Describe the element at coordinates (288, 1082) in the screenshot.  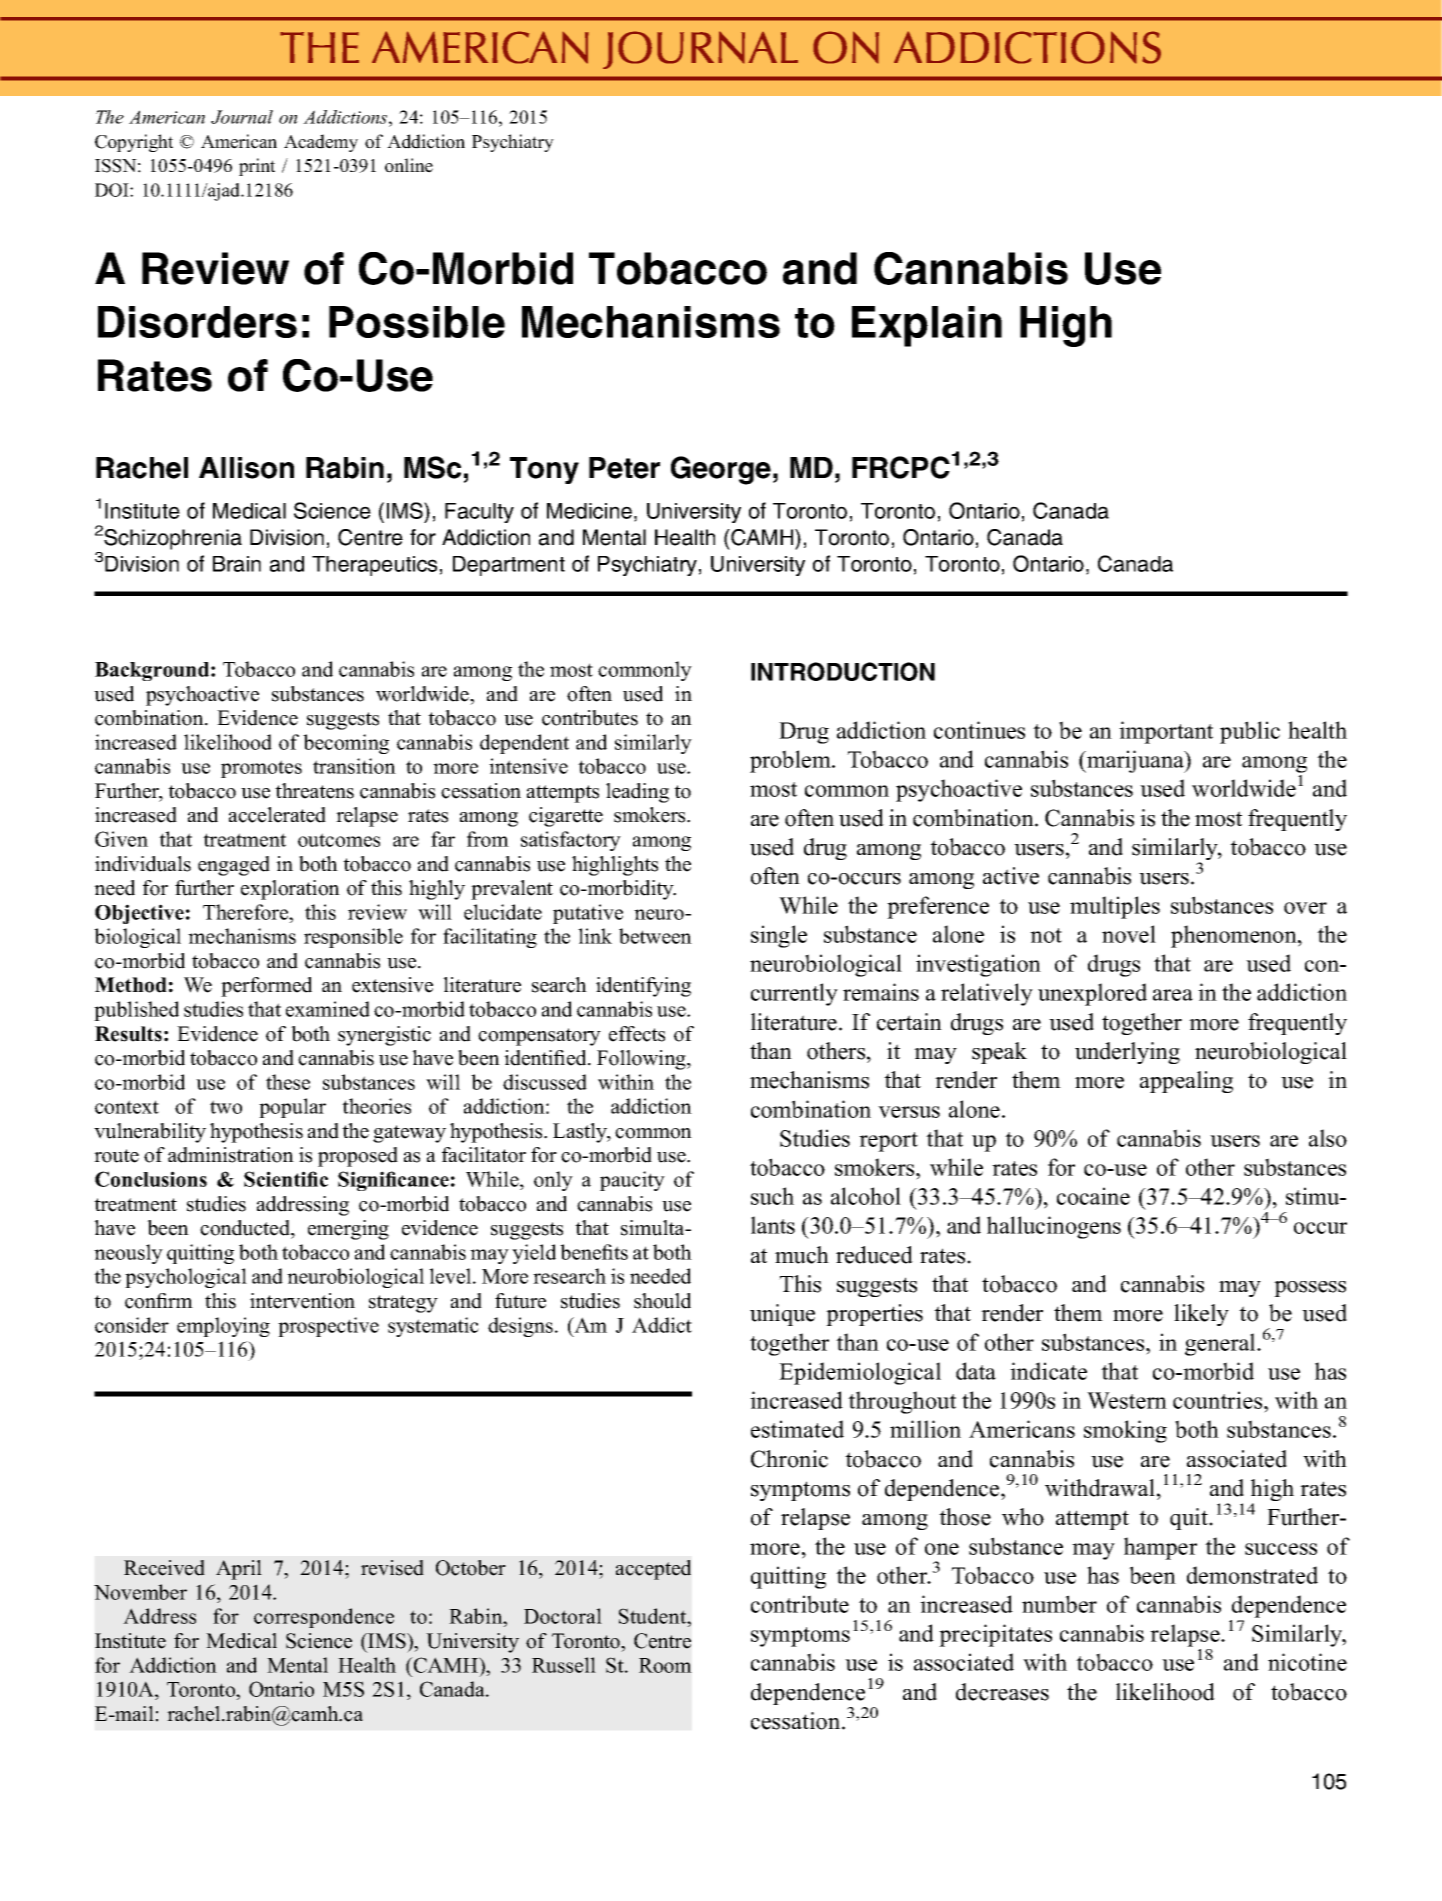
I see `these` at that location.
